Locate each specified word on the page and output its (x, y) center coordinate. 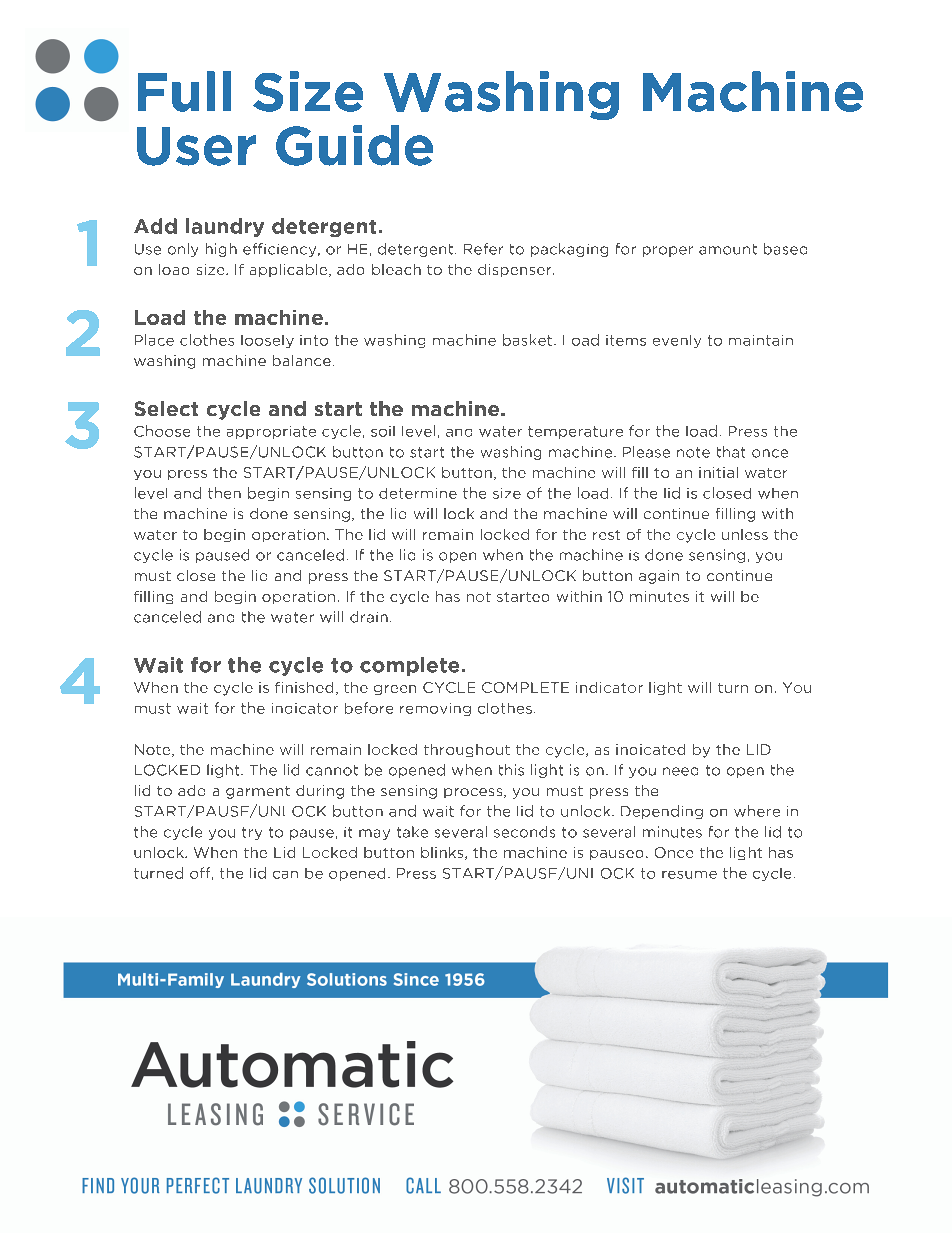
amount (728, 249)
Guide (354, 145)
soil (383, 431)
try (252, 833)
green (395, 690)
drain (369, 617)
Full (184, 91)
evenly (677, 341)
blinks (443, 853)
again (659, 577)
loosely (267, 341)
